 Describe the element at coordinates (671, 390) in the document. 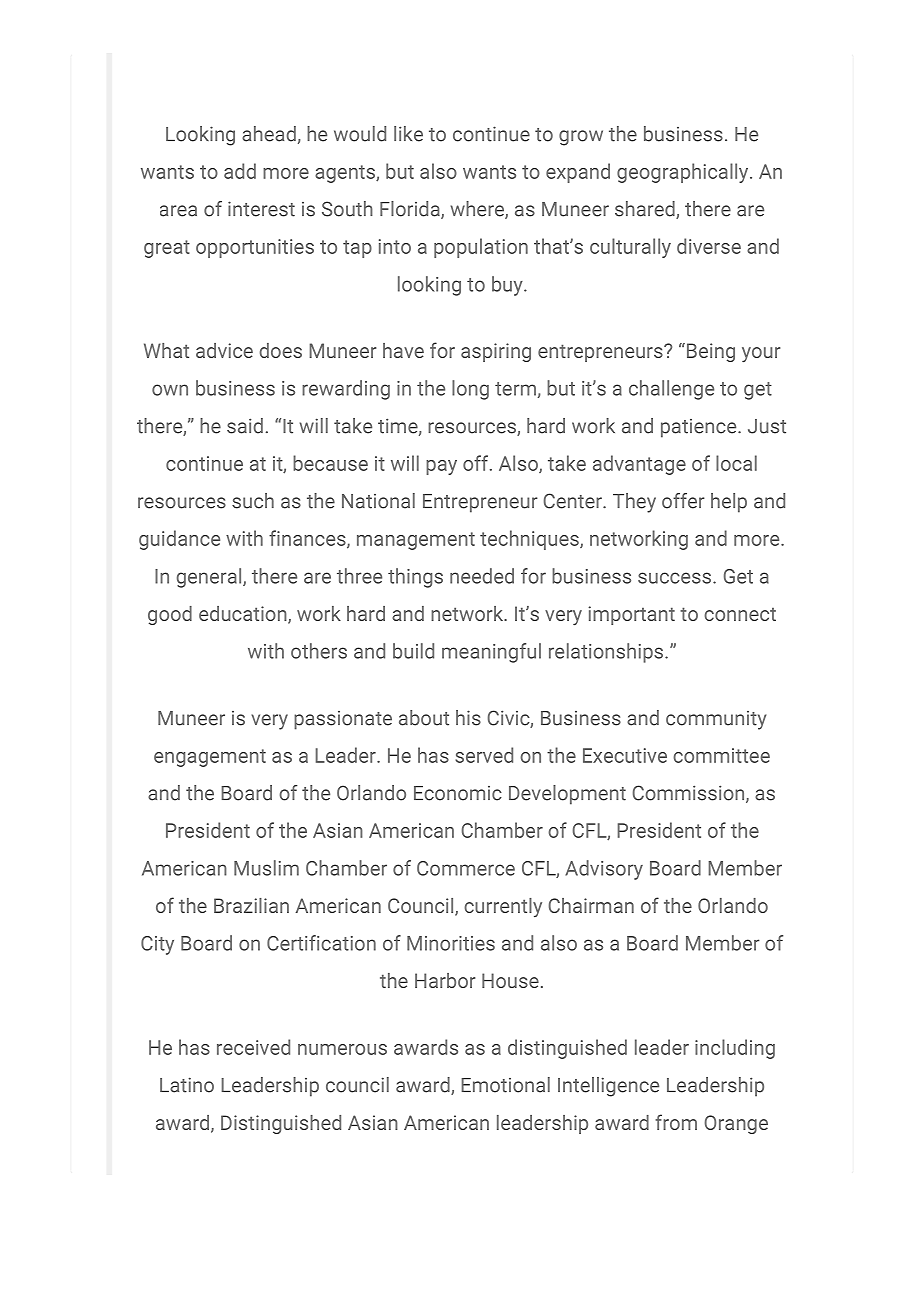

I see `challenge` at that location.
